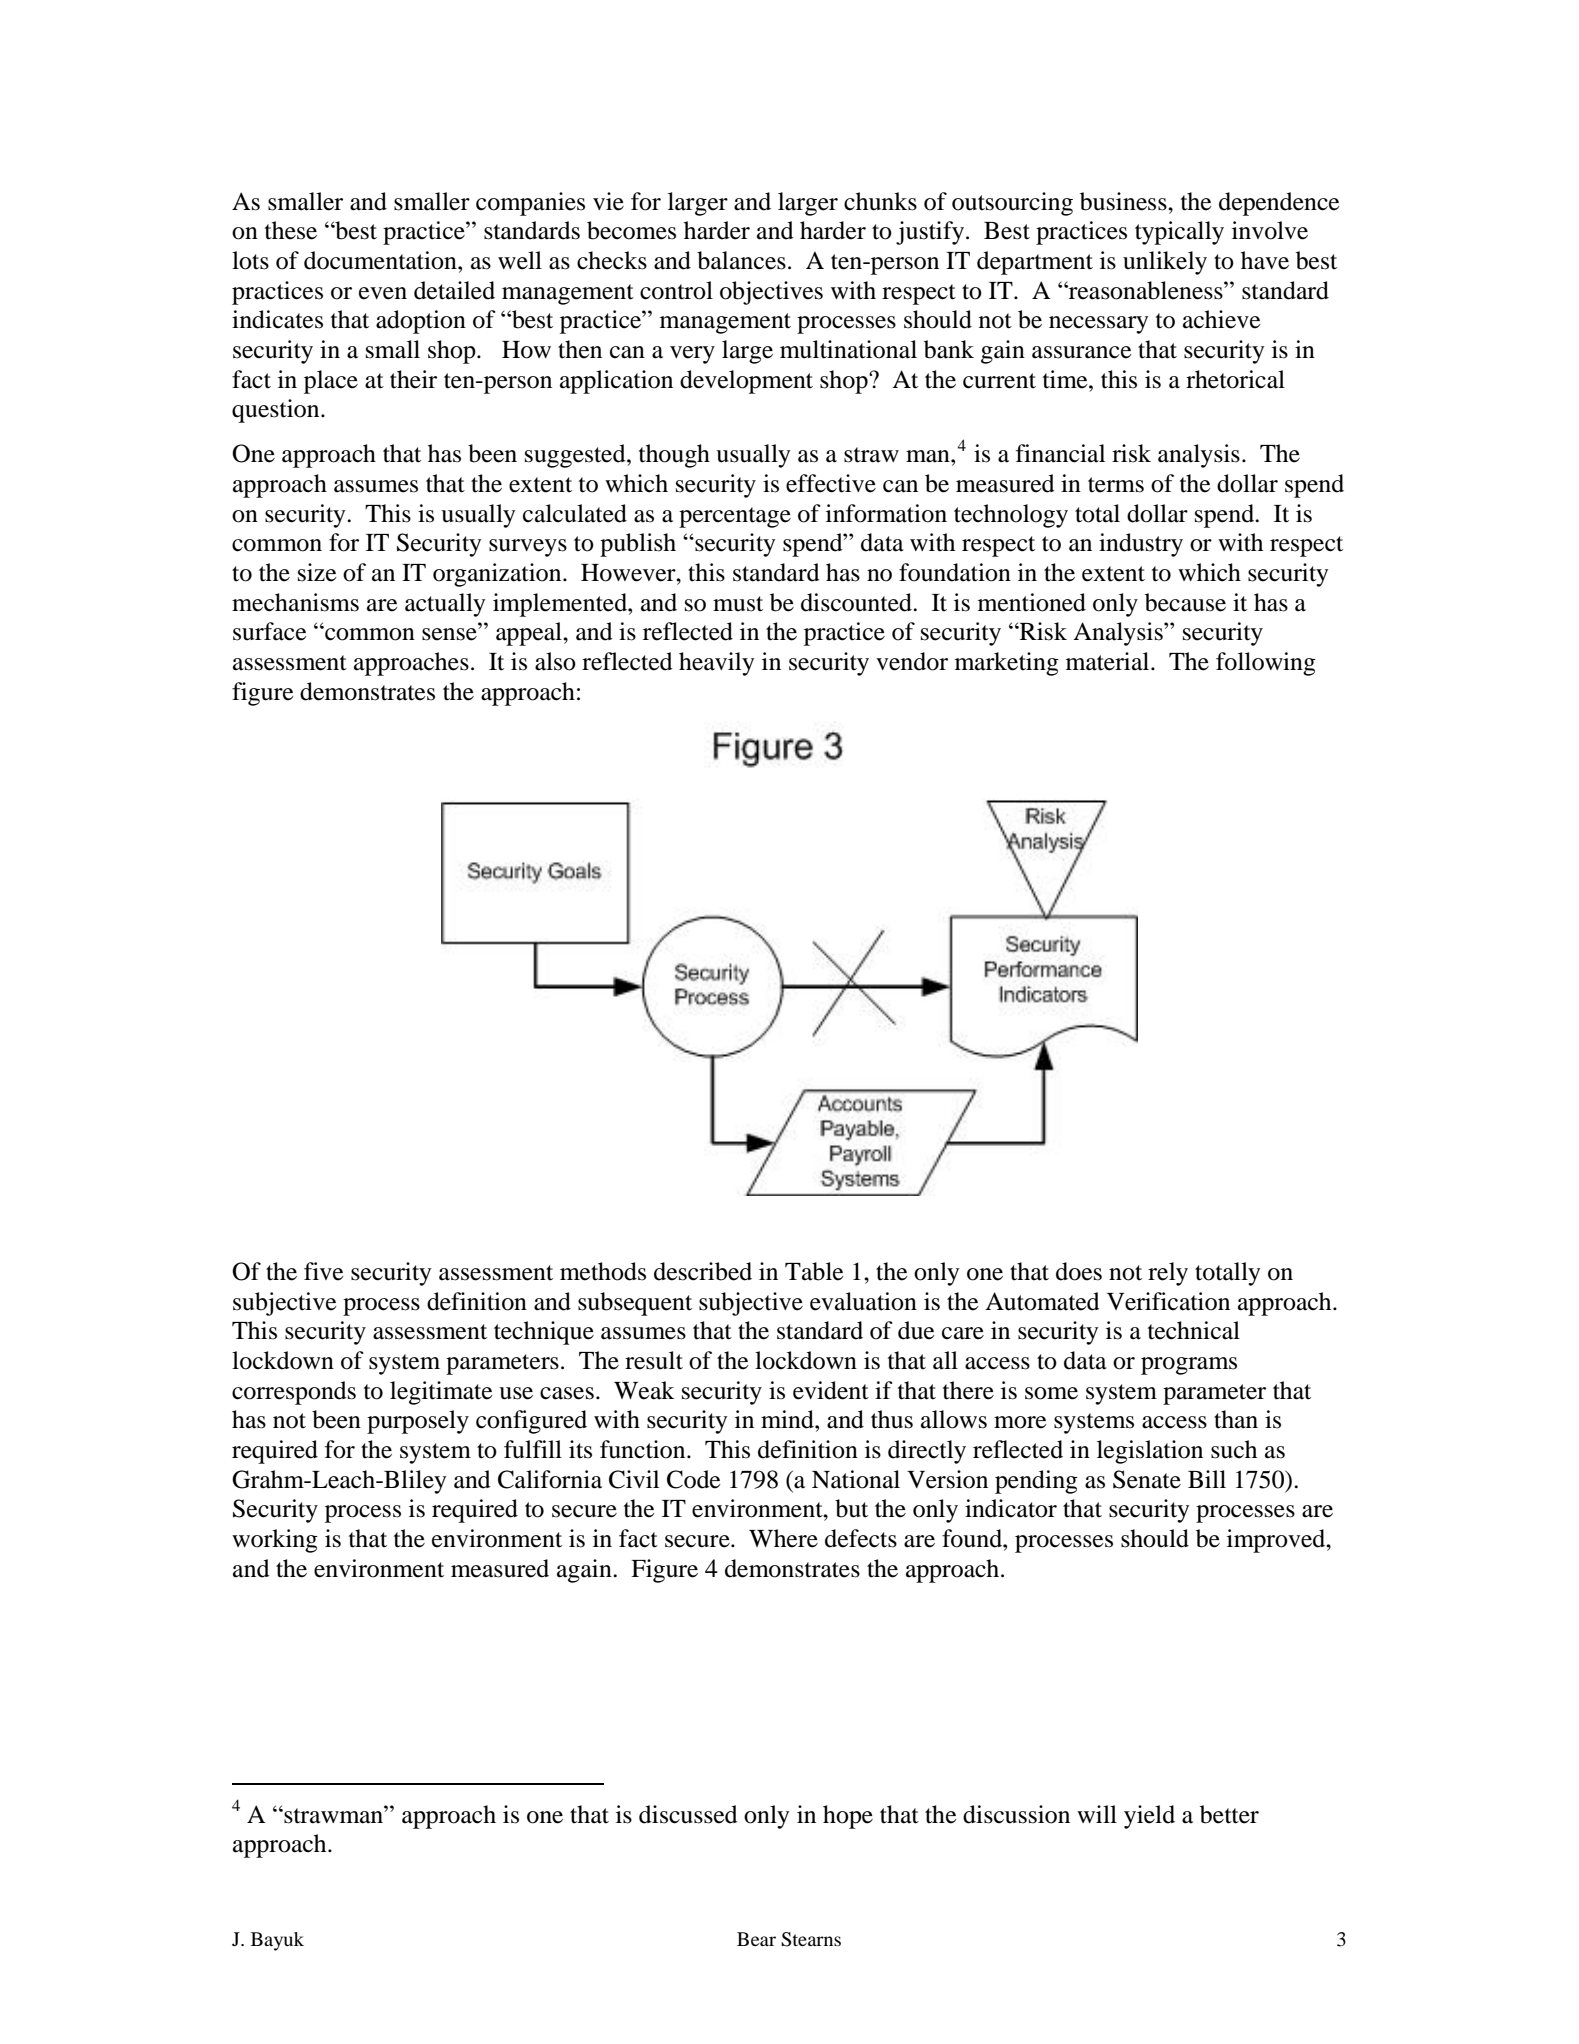 The width and height of the screenshot is (1579, 2044). What do you see at coordinates (741, 260) in the screenshot?
I see `balances` at bounding box center [741, 260].
